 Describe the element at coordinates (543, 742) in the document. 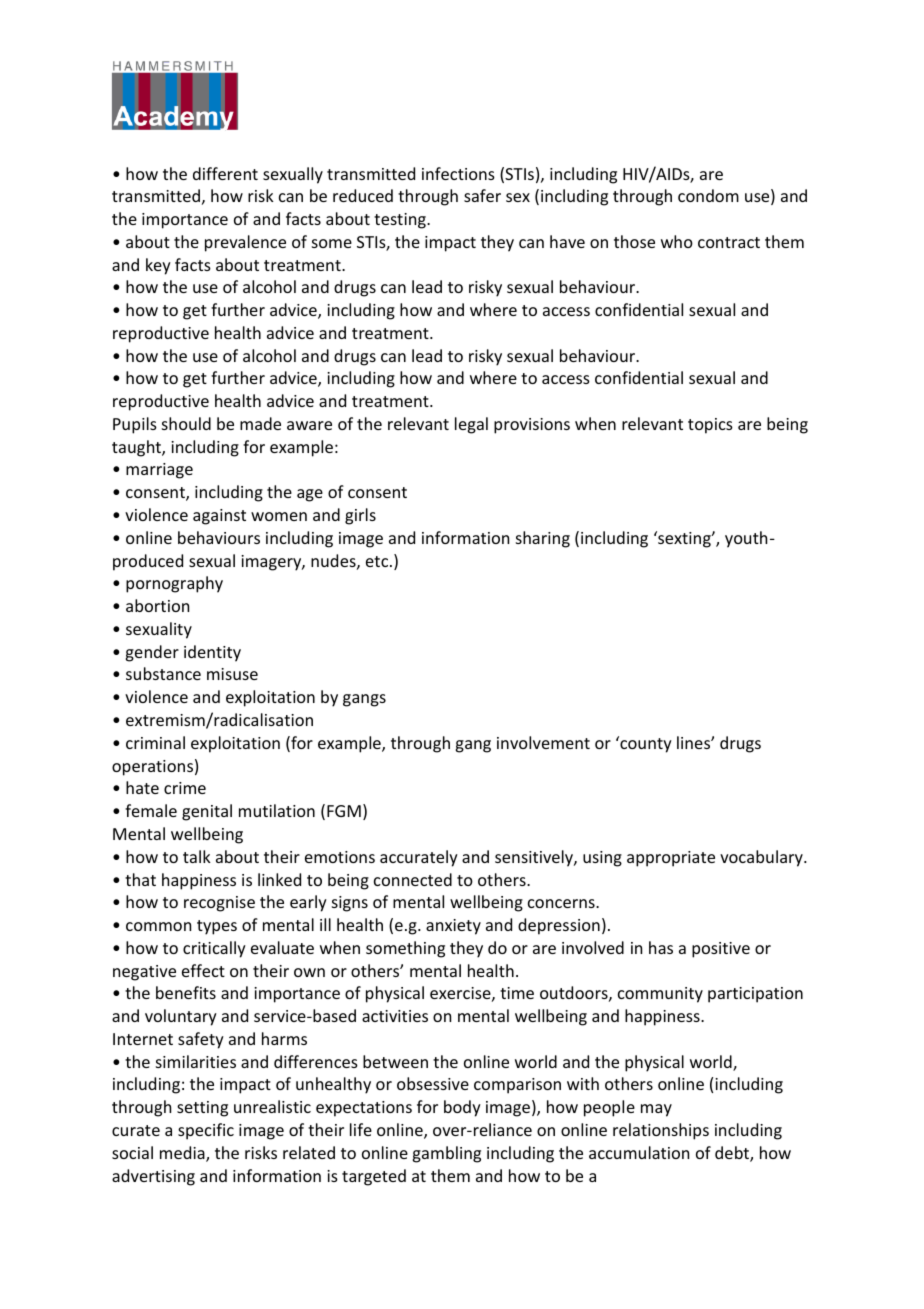

I see `involvement` at that location.
